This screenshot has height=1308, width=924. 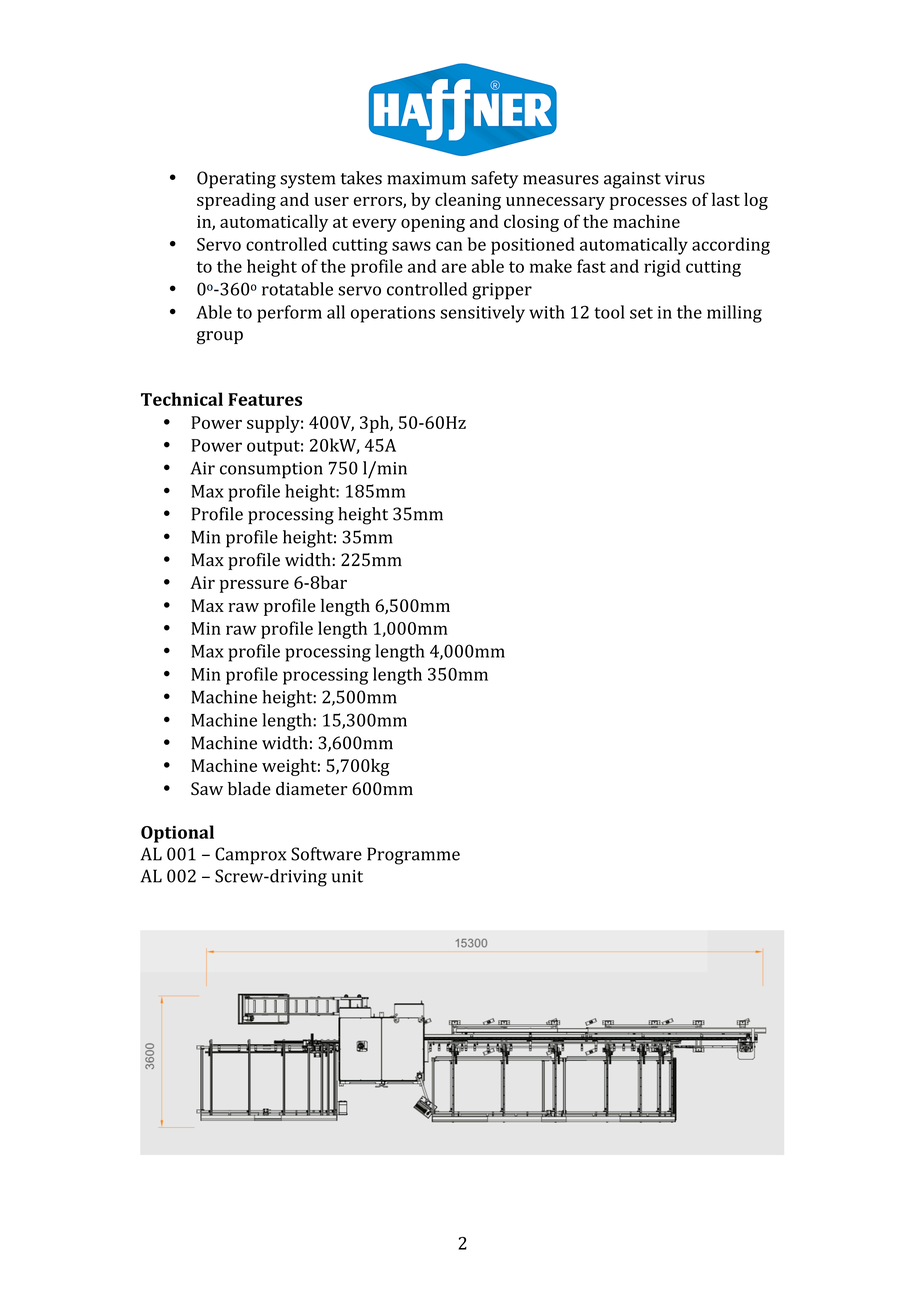 What do you see at coordinates (326, 854) in the screenshot?
I see `Software` at bounding box center [326, 854].
